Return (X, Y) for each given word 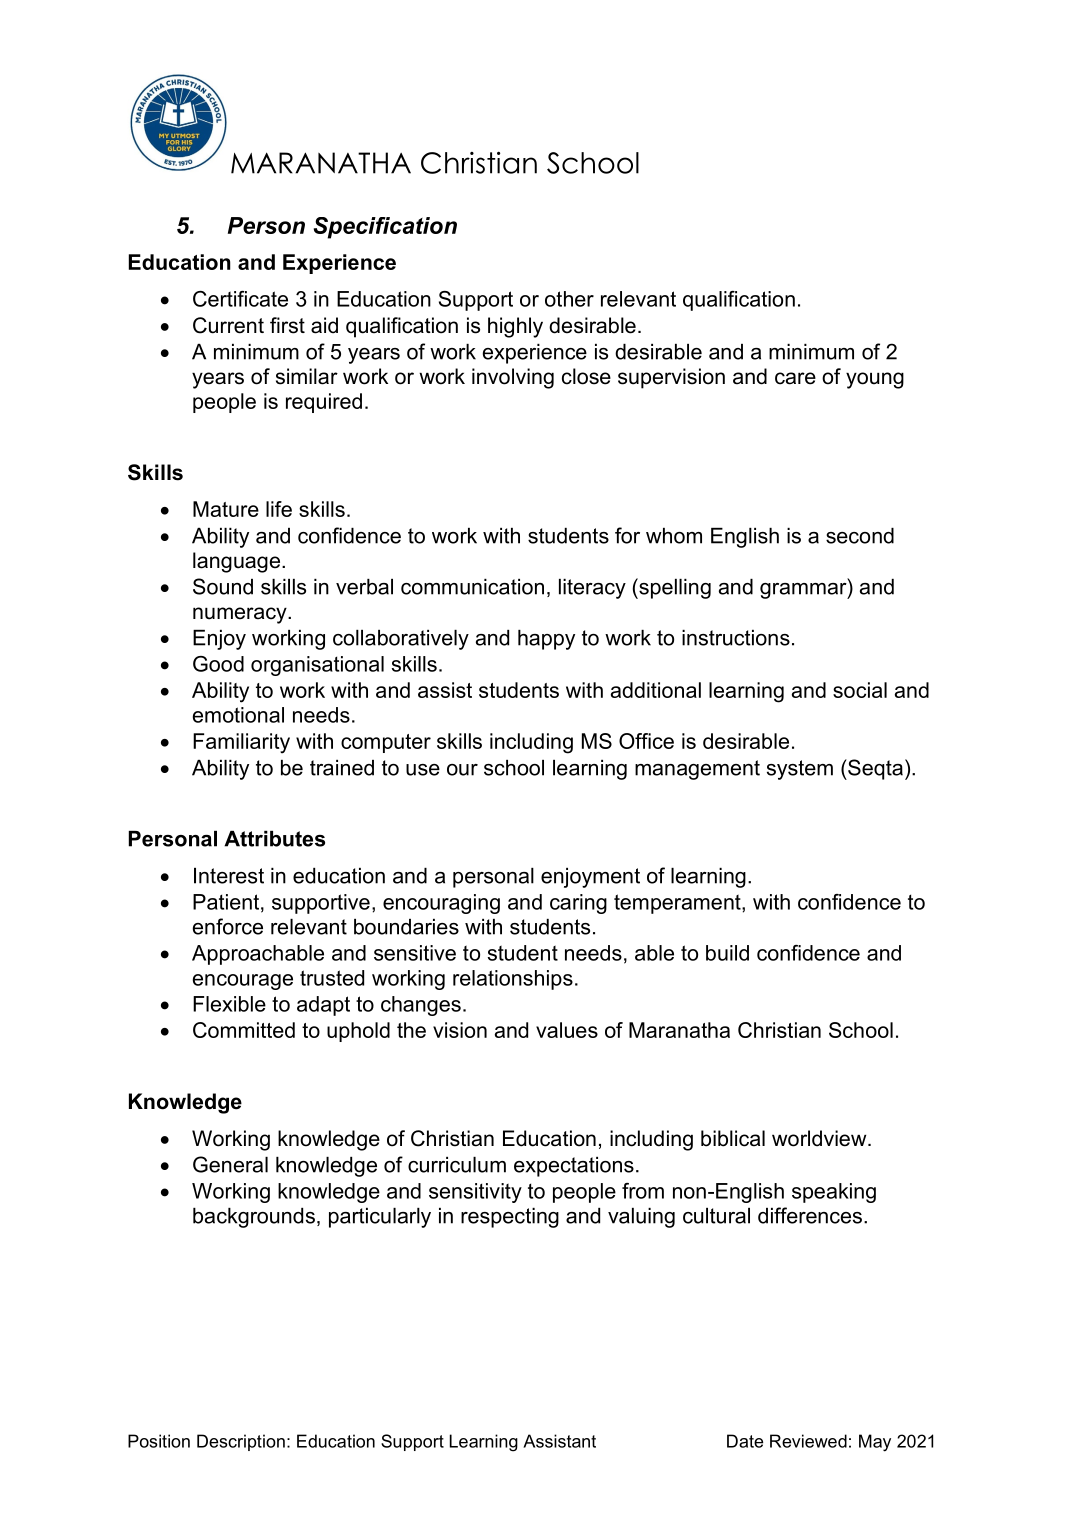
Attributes (274, 839)
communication (472, 587)
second (860, 536)
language (236, 562)
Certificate (240, 299)
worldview (820, 1138)
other (569, 299)
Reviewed (808, 1441)
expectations (574, 1167)
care (795, 378)
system (800, 770)
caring (578, 904)
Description (241, 1442)
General (230, 1164)
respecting (510, 1218)
